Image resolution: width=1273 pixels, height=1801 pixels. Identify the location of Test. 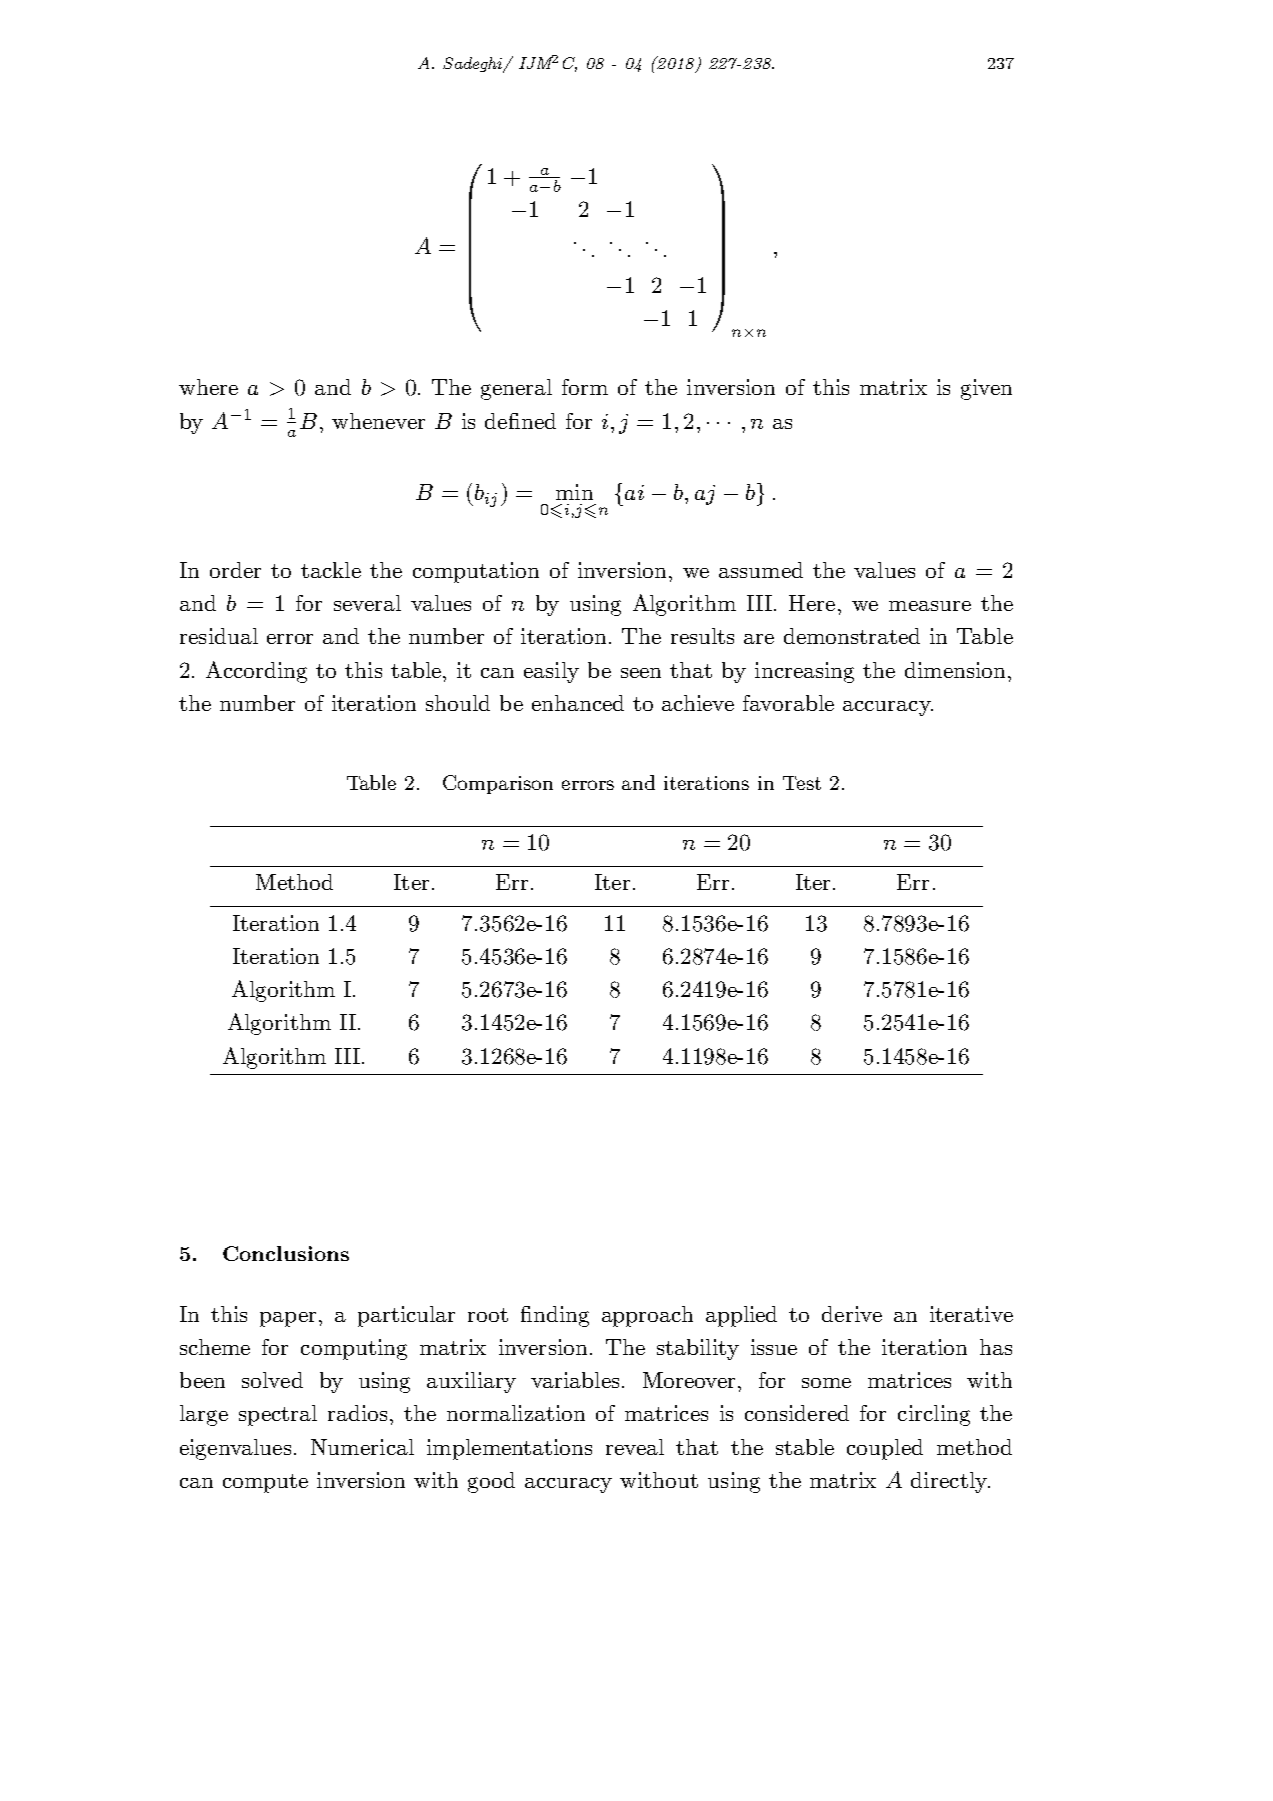
(802, 783).
